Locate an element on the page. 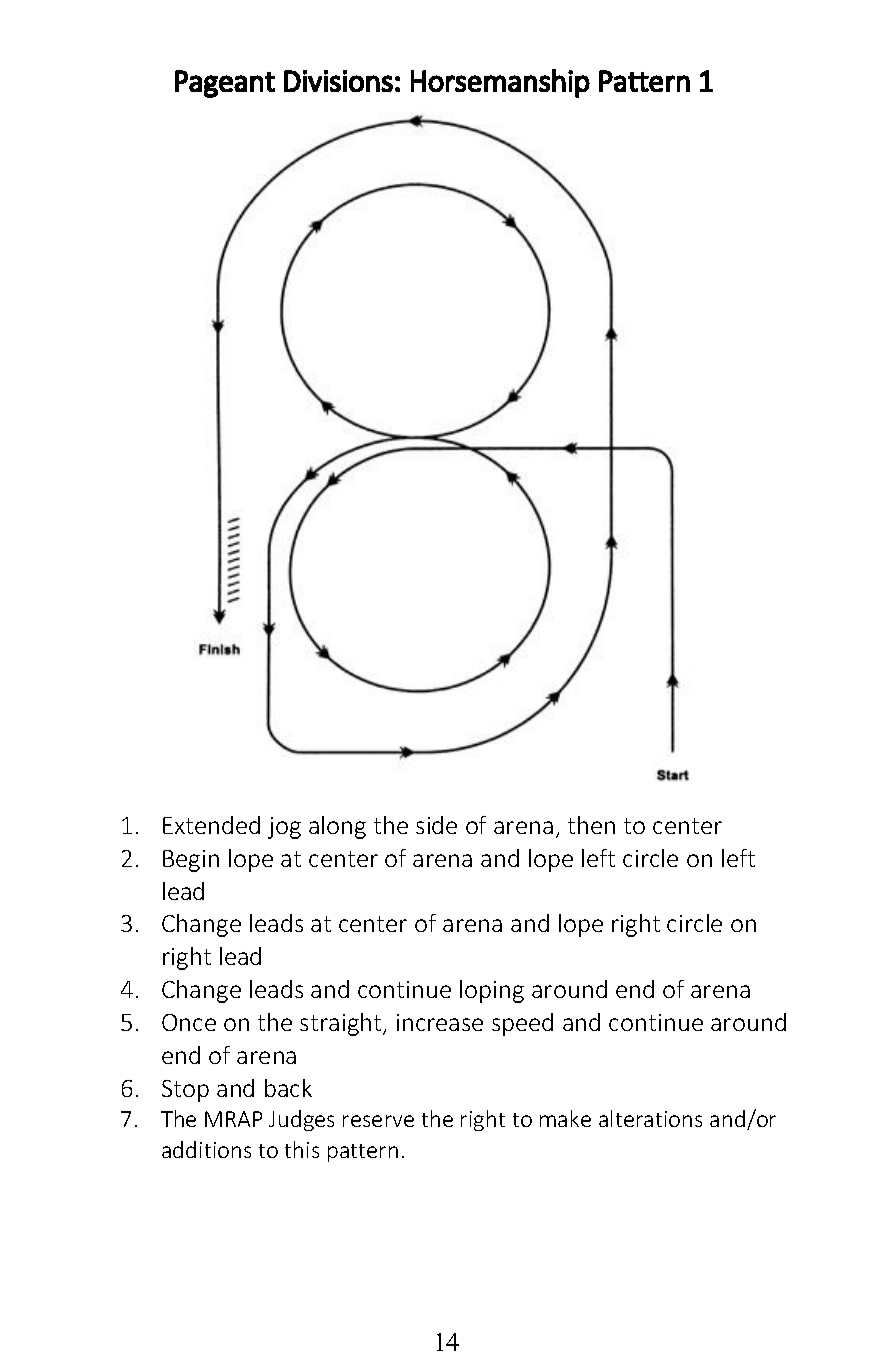  reserve is located at coordinates (378, 1121).
